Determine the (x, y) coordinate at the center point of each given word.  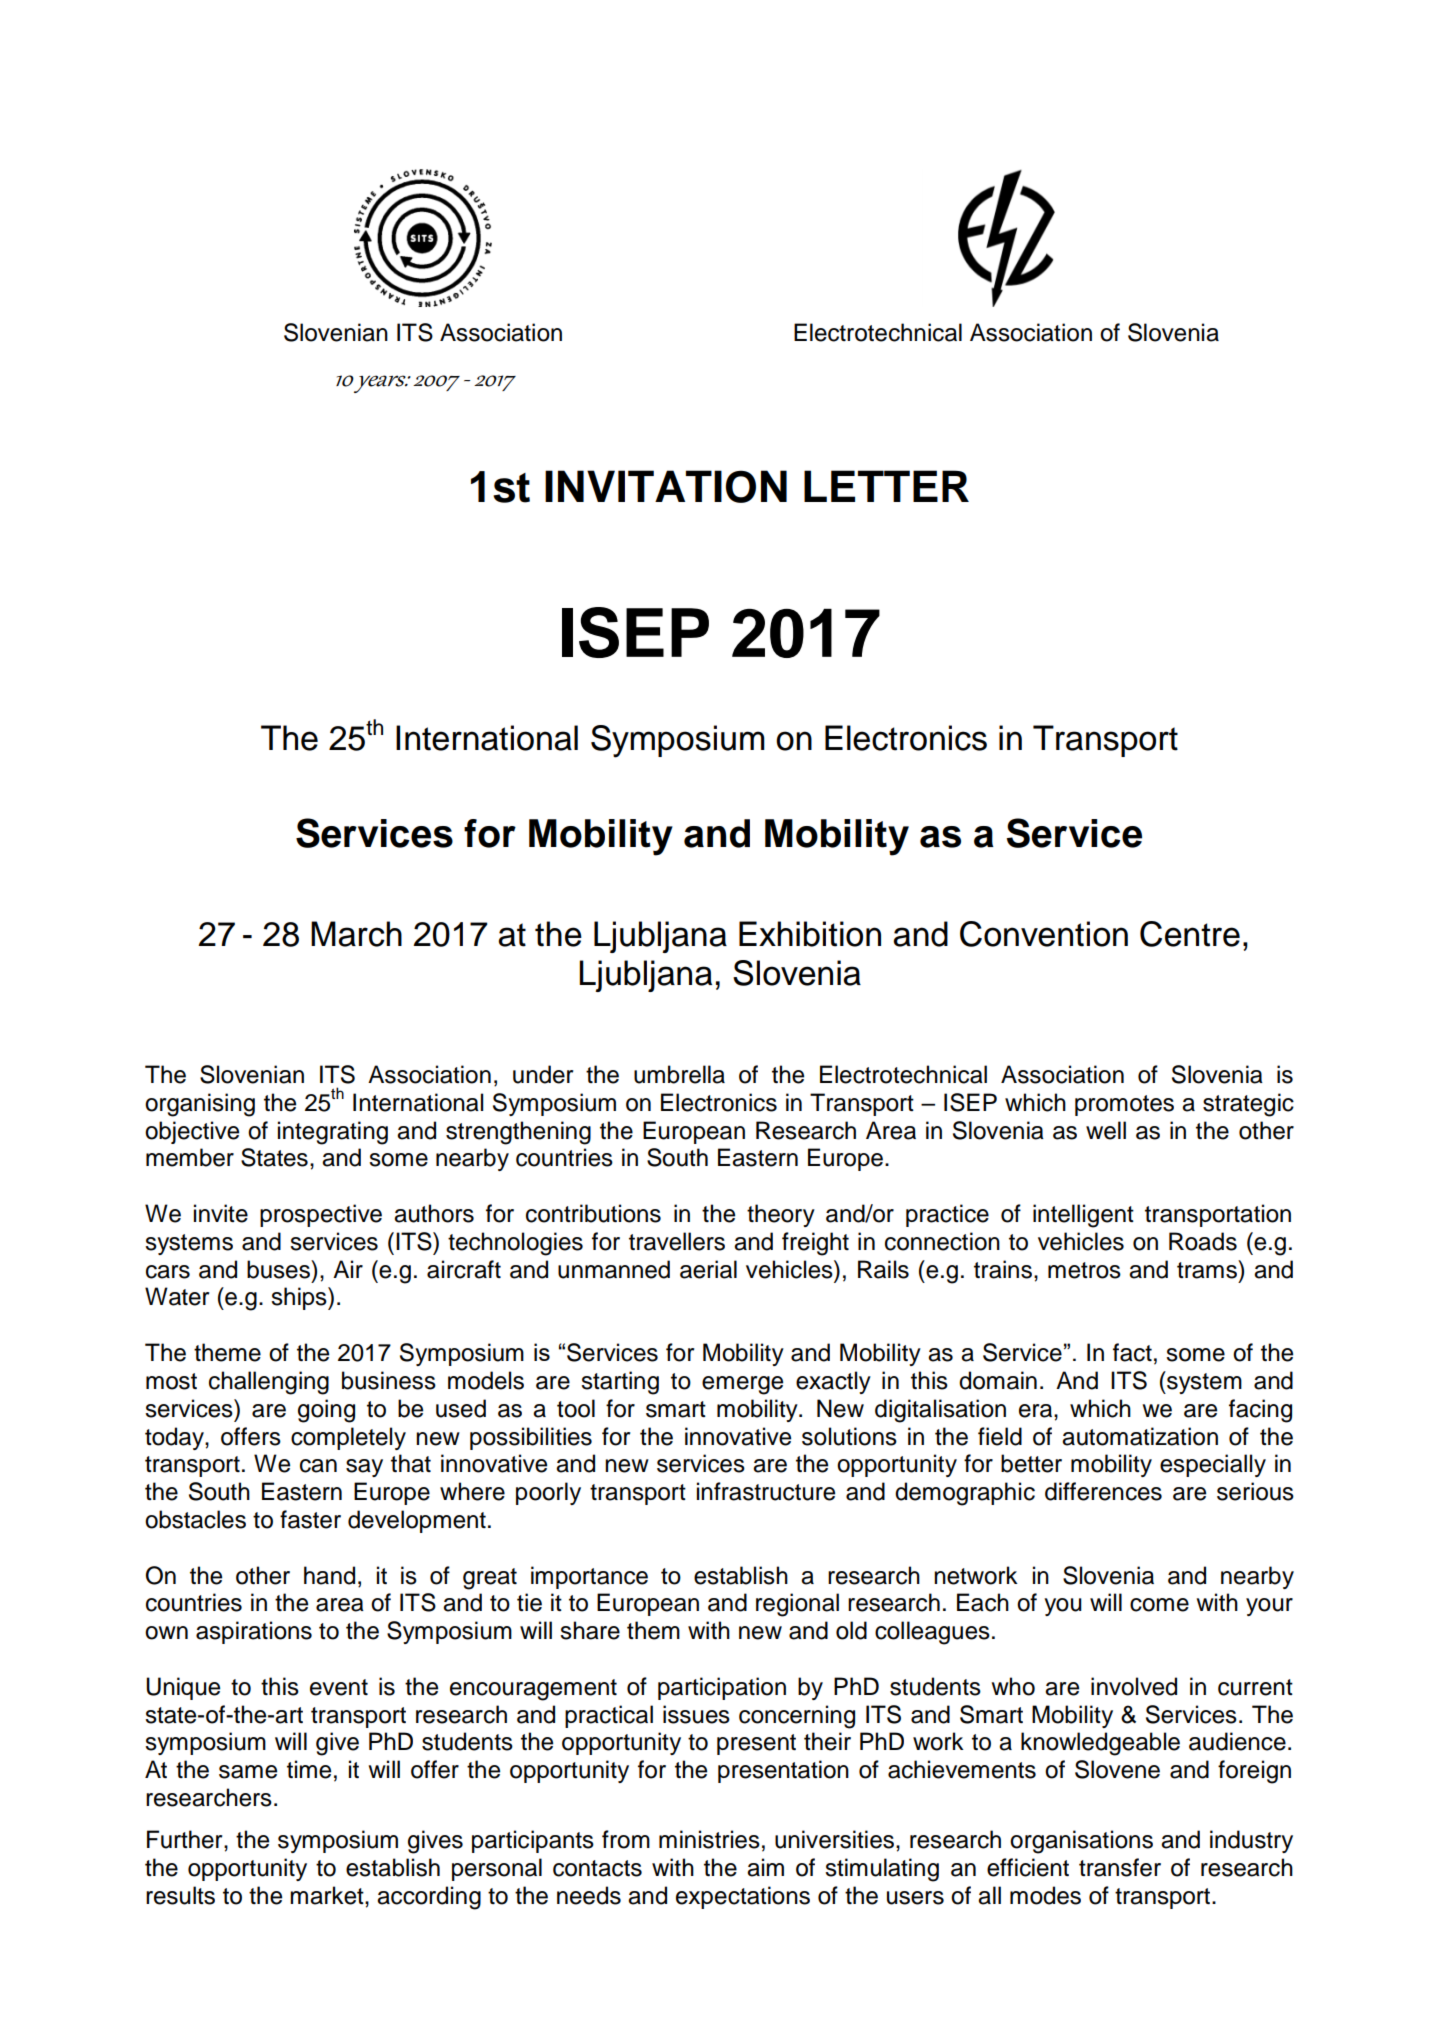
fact (1132, 1352)
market (328, 1895)
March (356, 934)
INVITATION (666, 486)
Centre (1190, 934)
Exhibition (810, 934)
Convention (1044, 934)
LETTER (886, 486)
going (326, 1411)
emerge (742, 1385)
